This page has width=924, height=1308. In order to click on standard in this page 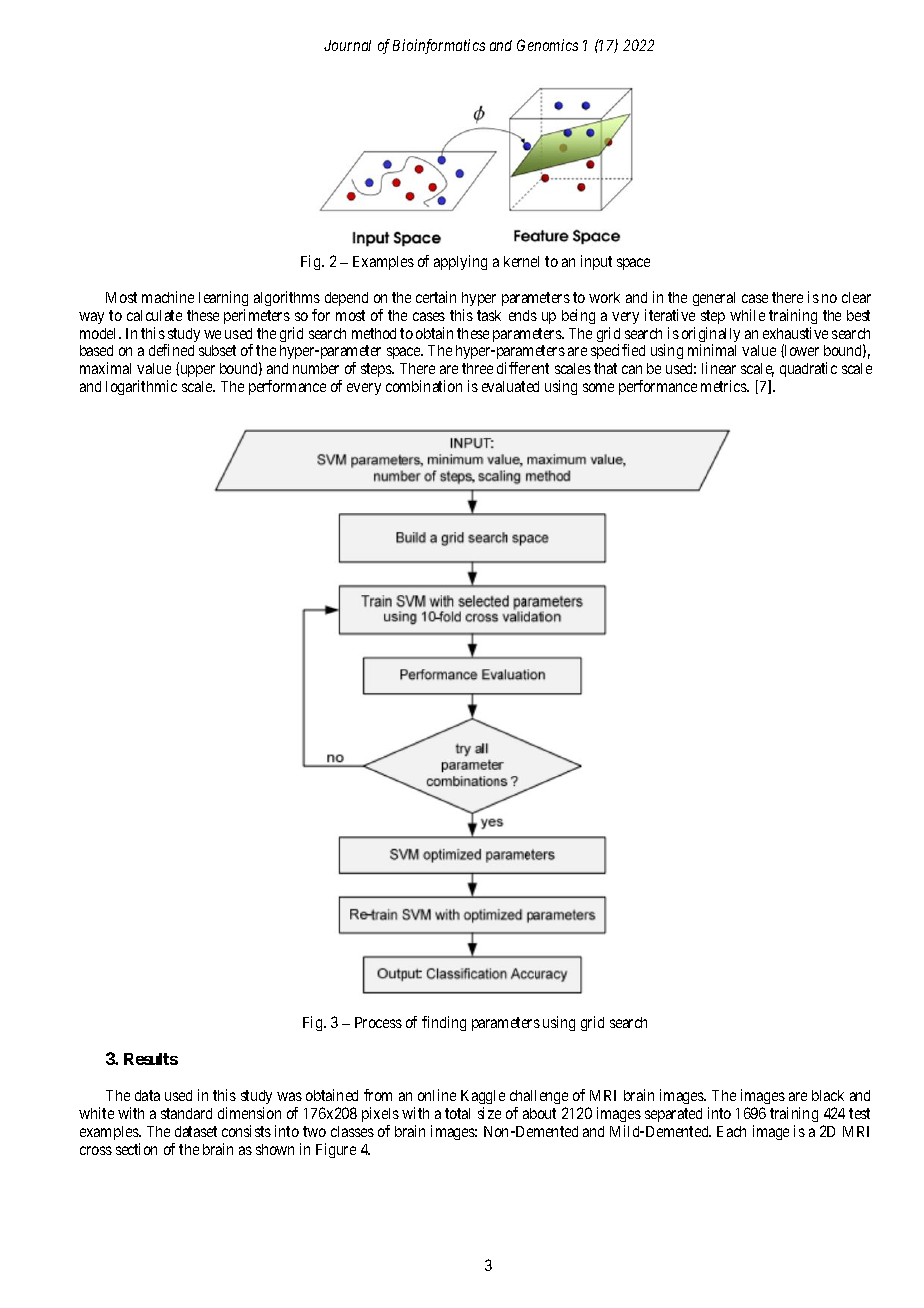, I will do `click(186, 1113)`.
